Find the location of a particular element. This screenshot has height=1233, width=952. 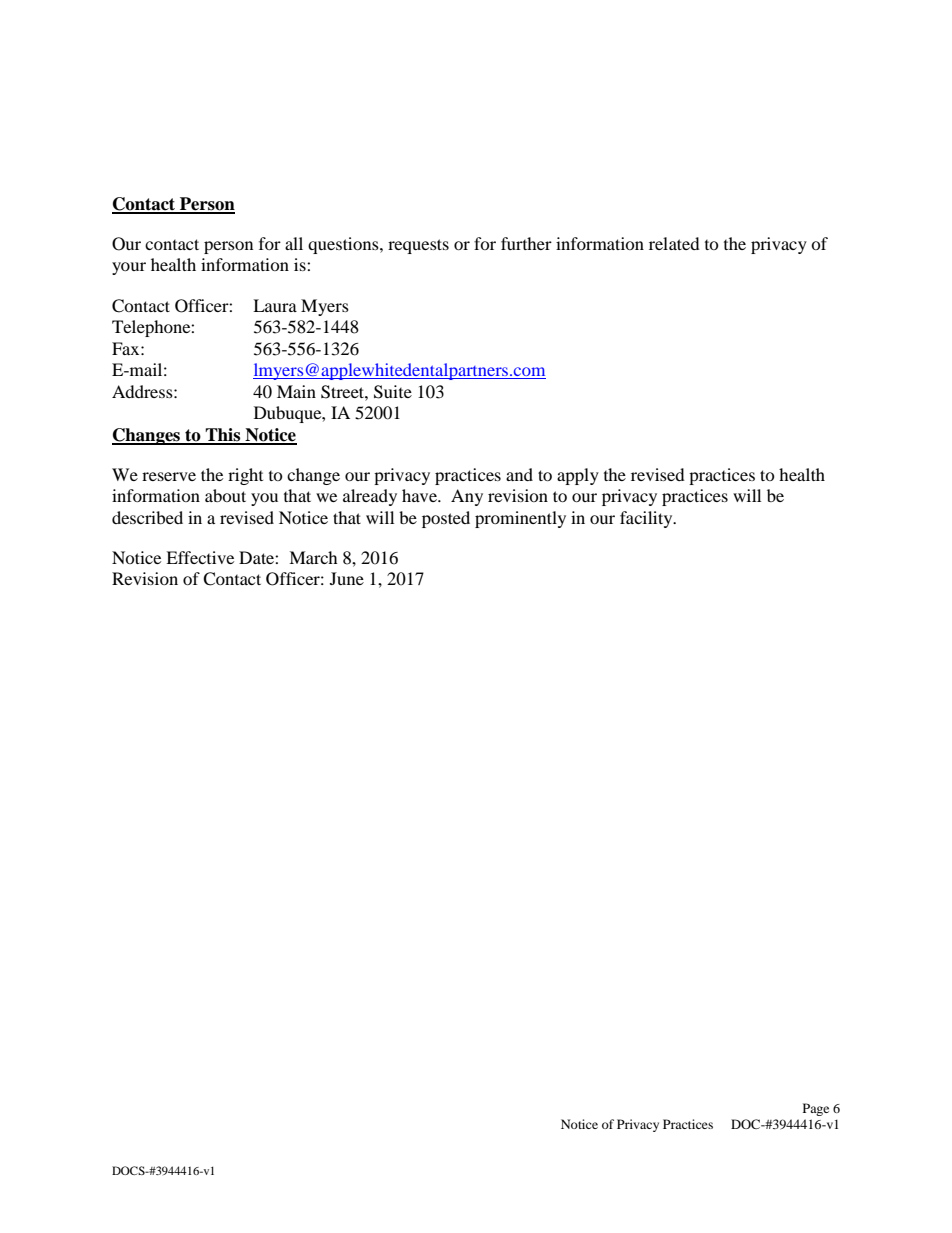

prominently is located at coordinates (520, 519).
